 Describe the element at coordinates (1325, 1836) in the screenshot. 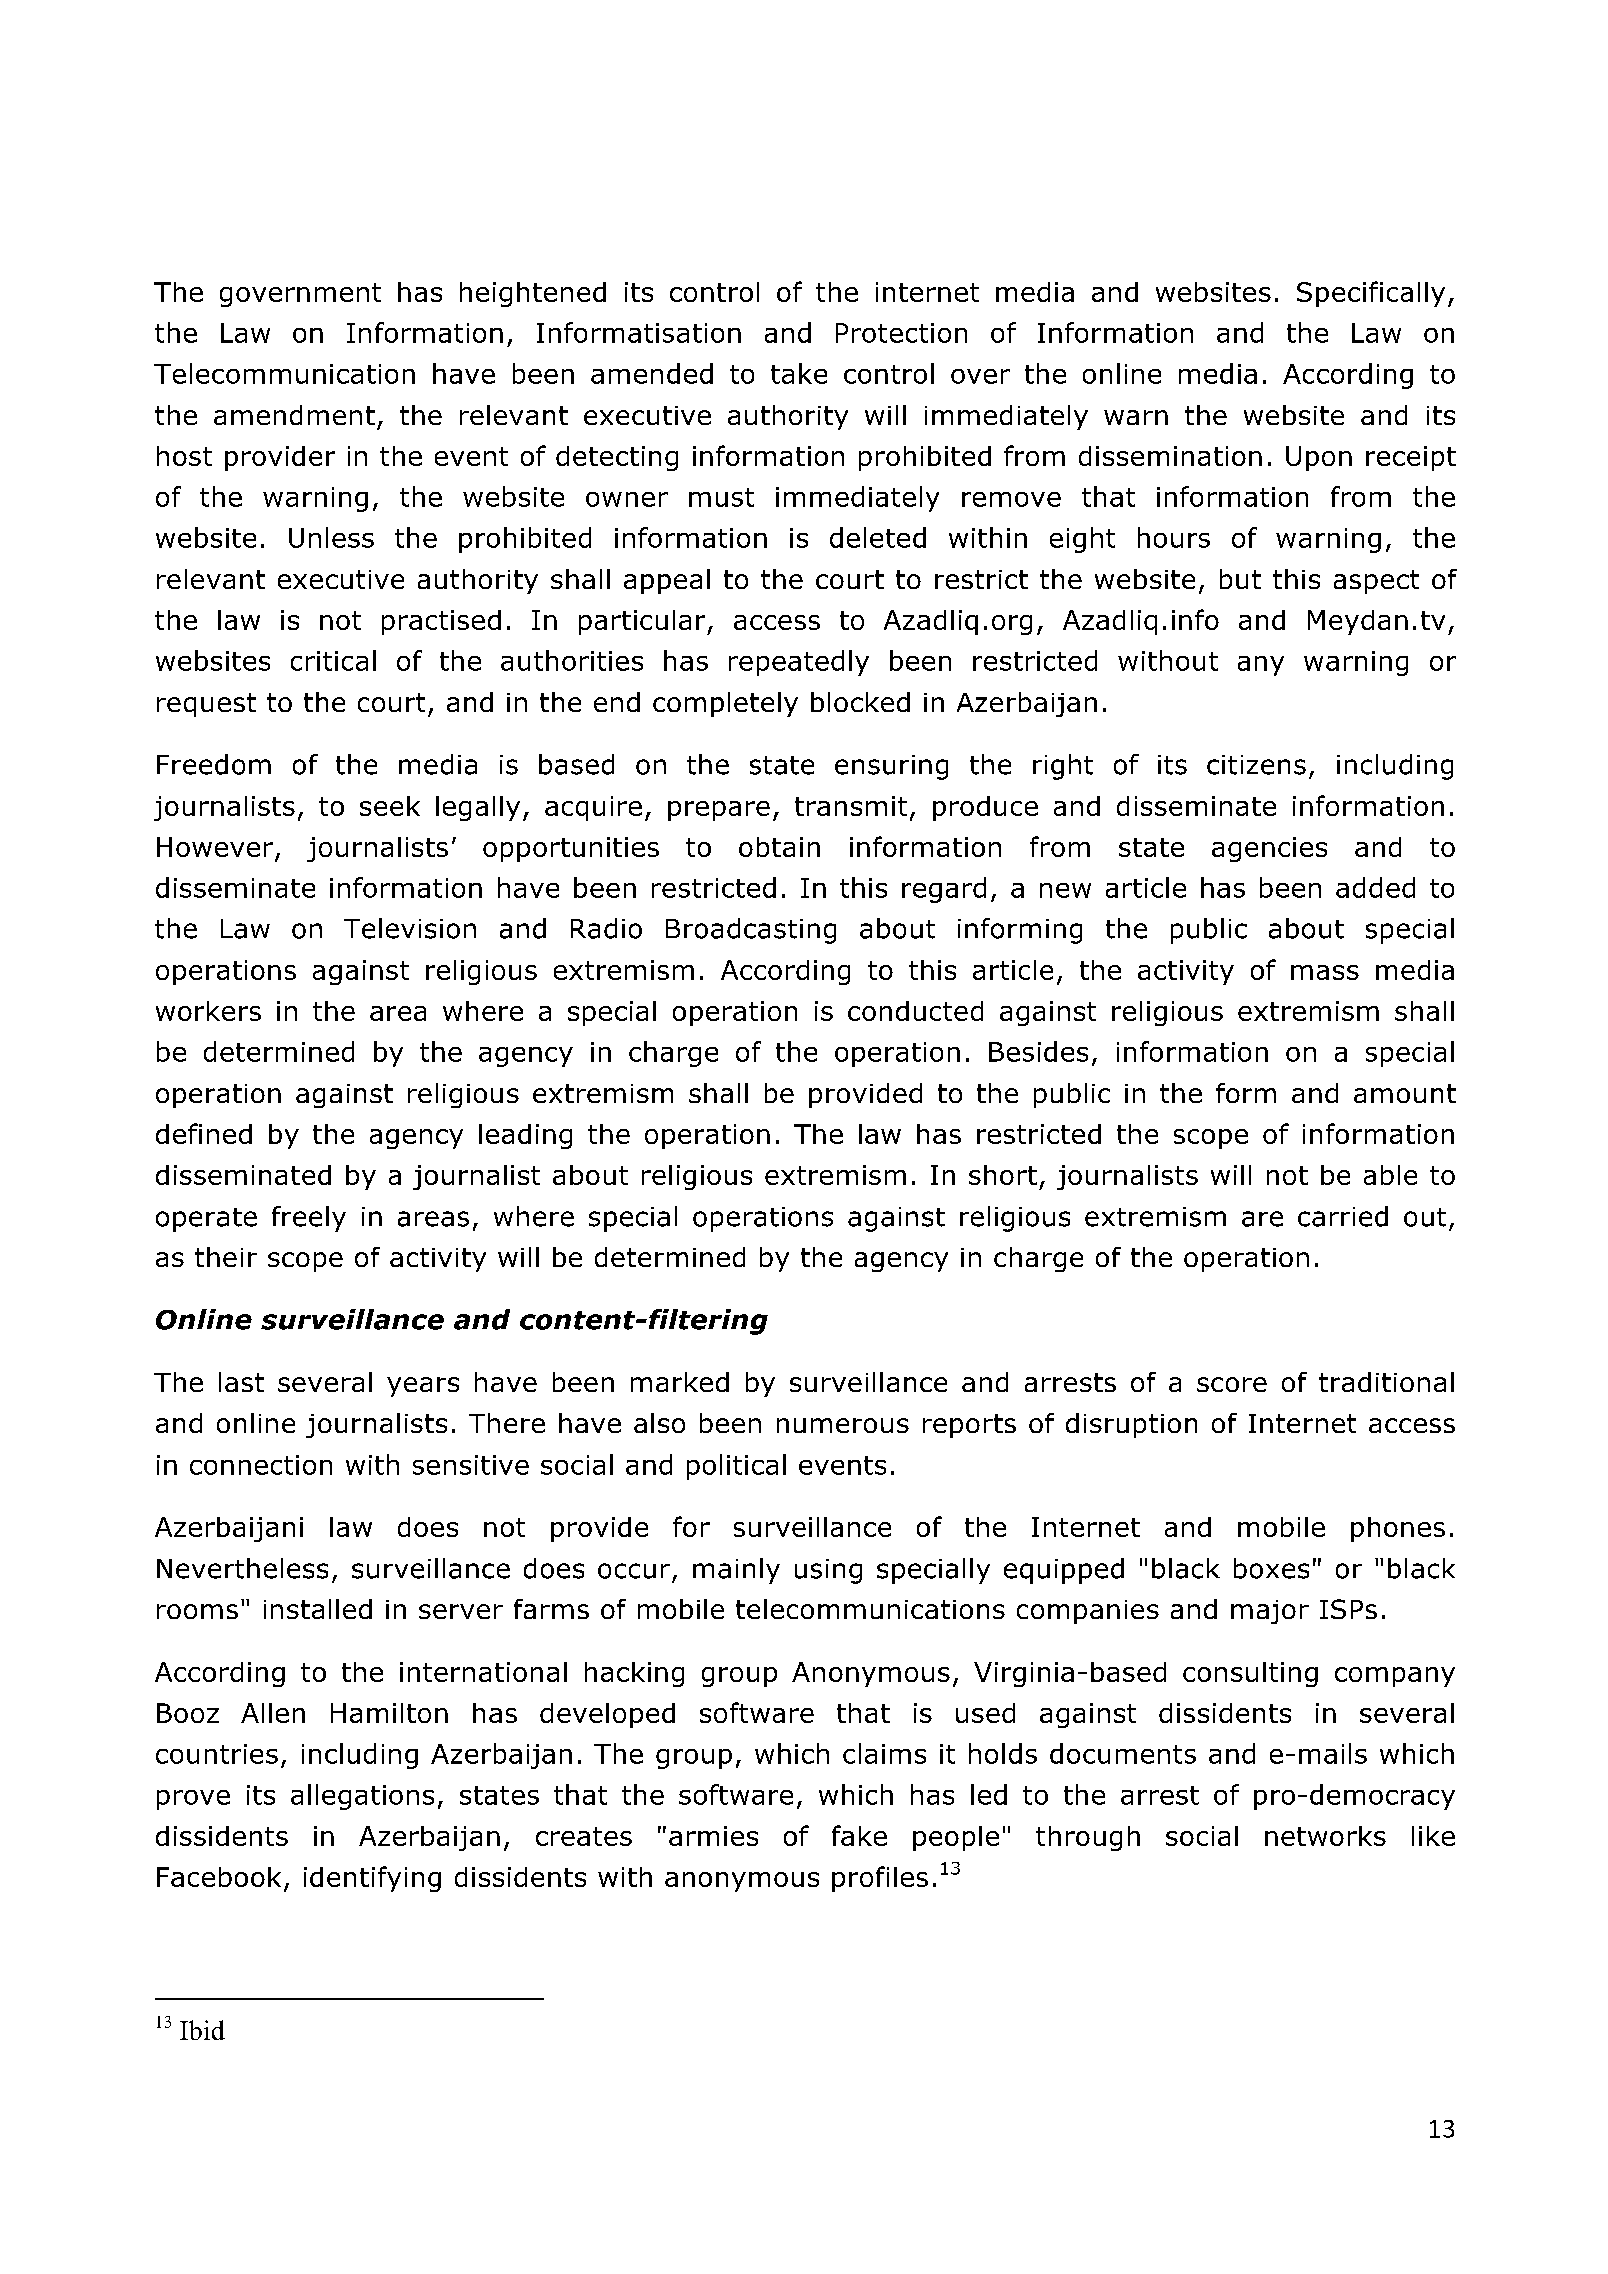

I see `networks` at that location.
